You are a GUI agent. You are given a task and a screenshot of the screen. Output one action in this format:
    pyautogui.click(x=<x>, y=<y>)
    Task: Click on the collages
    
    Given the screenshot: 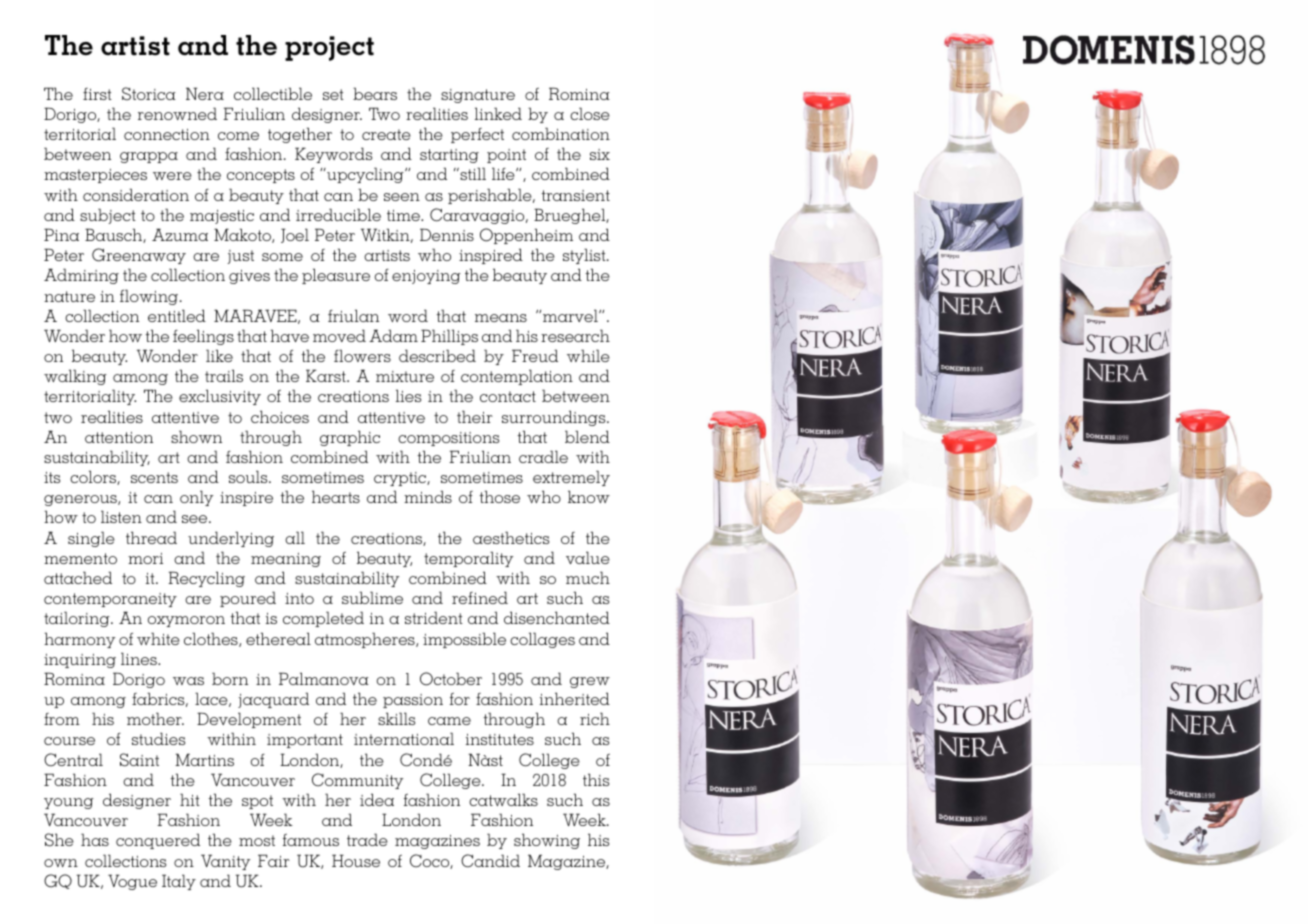 What is the action you would take?
    pyautogui.click(x=542, y=640)
